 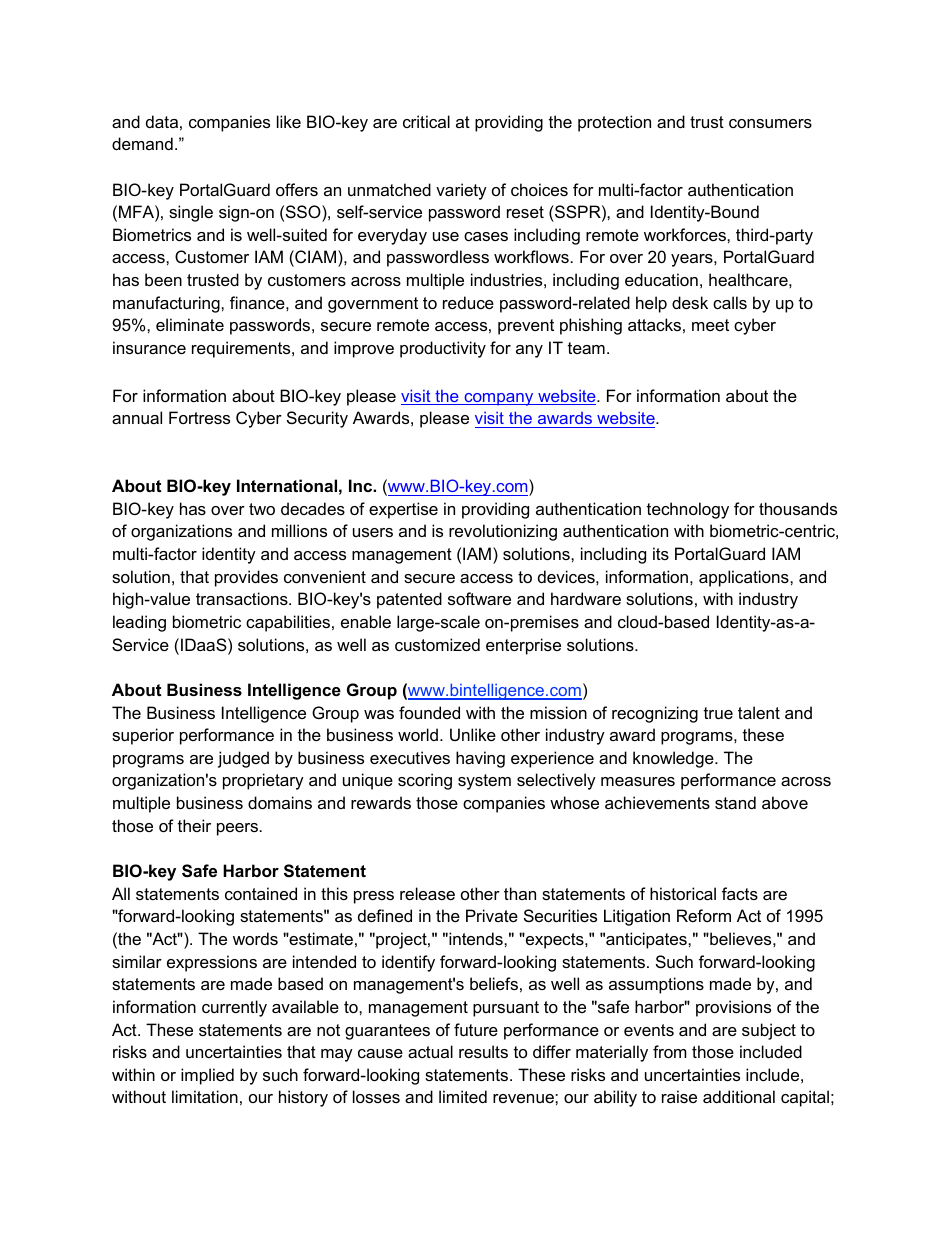 What do you see at coordinates (237, 829) in the document?
I see `peers` at bounding box center [237, 829].
